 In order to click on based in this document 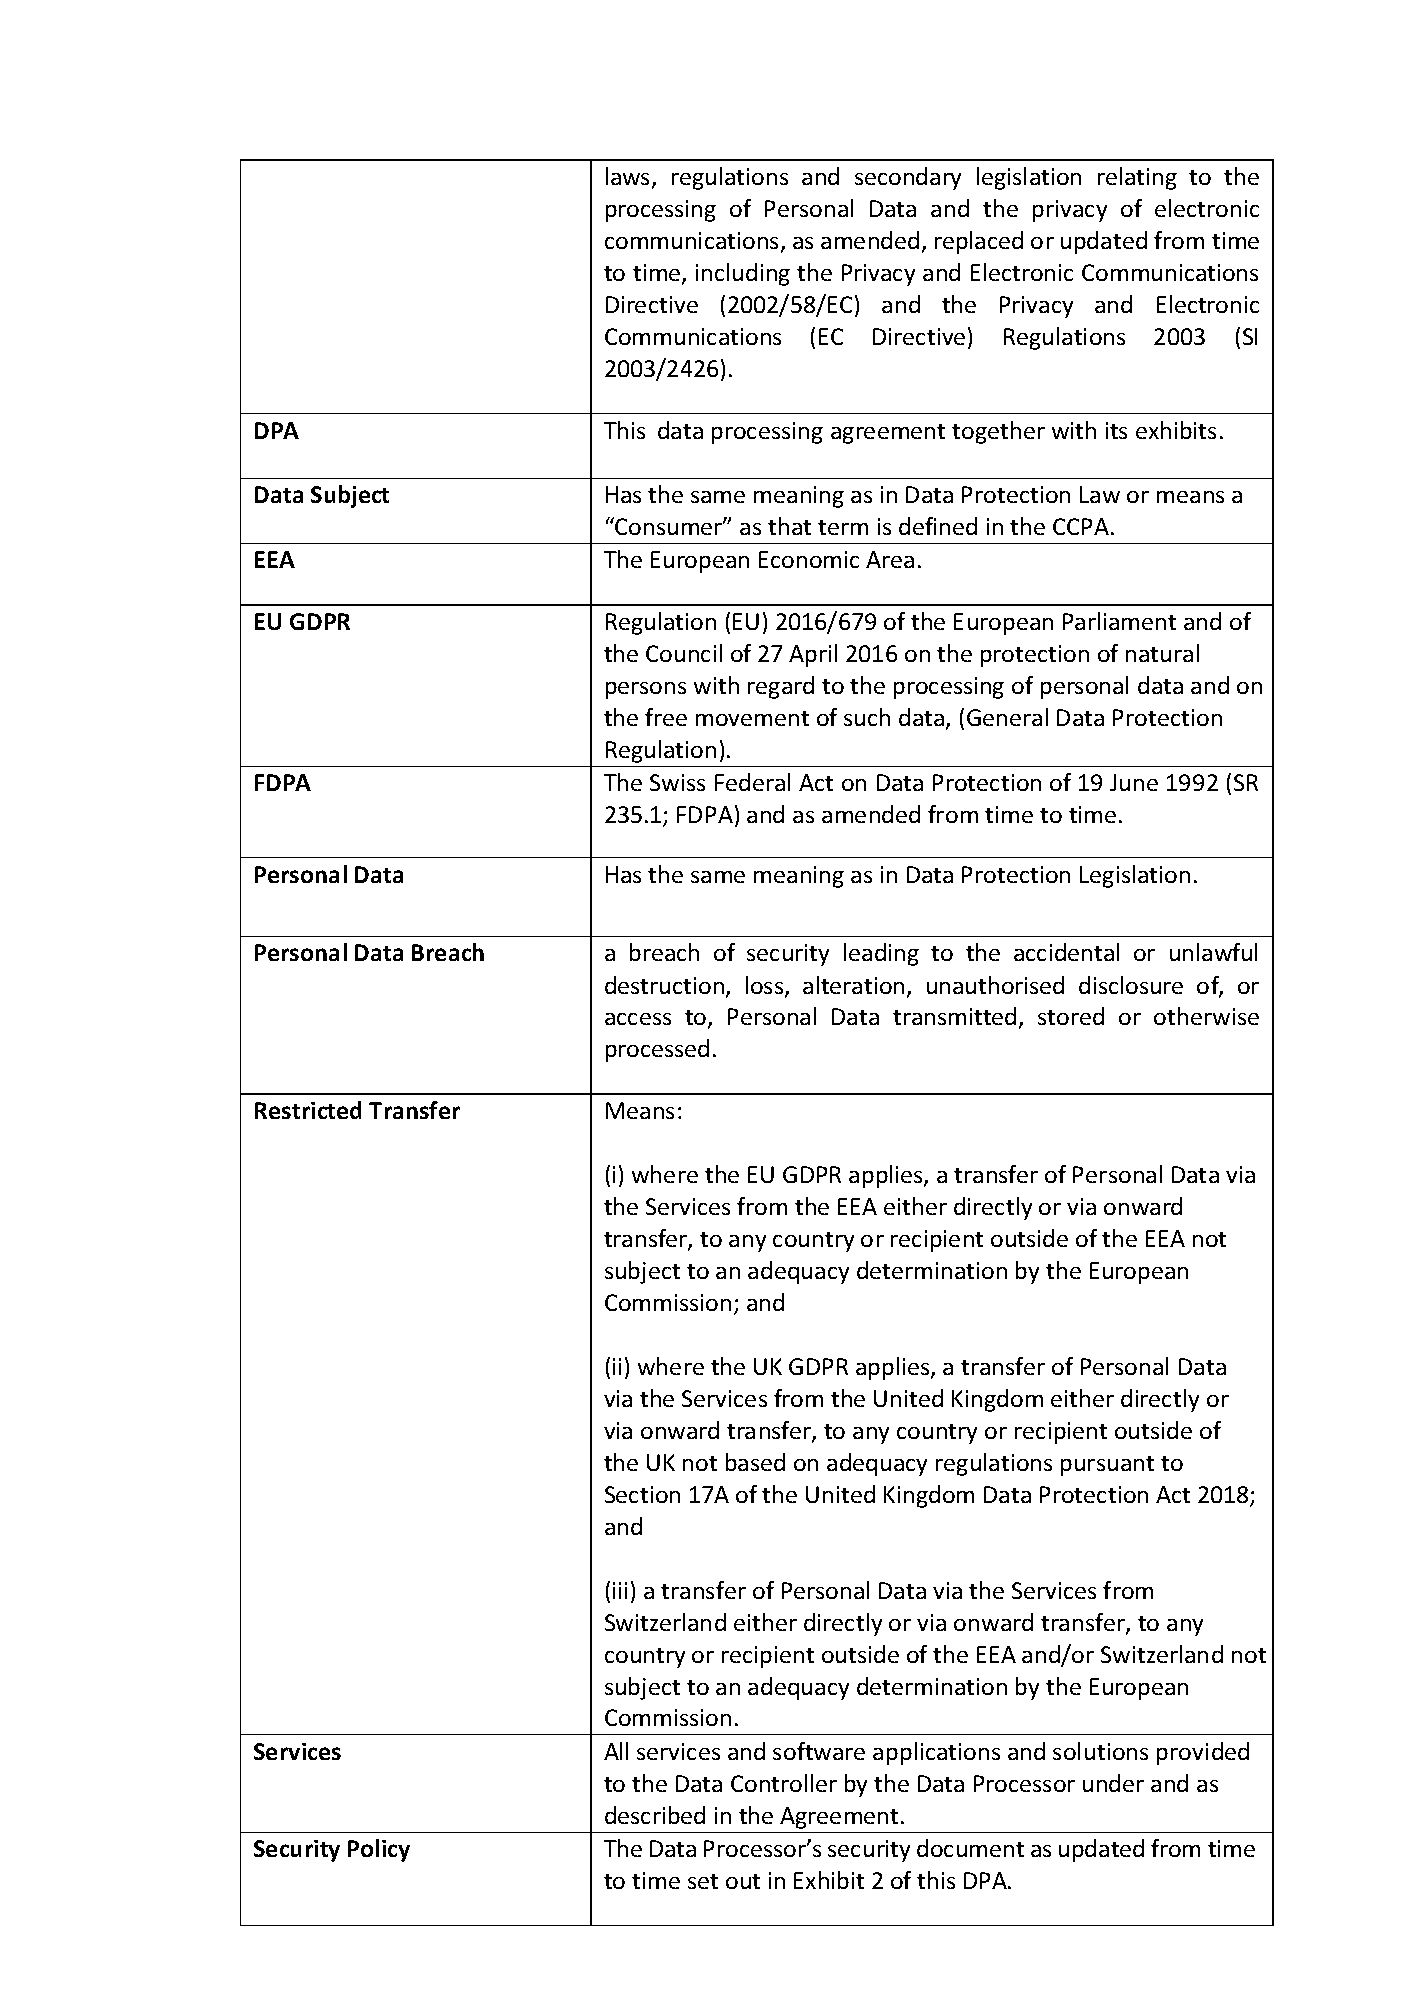, I will do `click(755, 1462)`.
